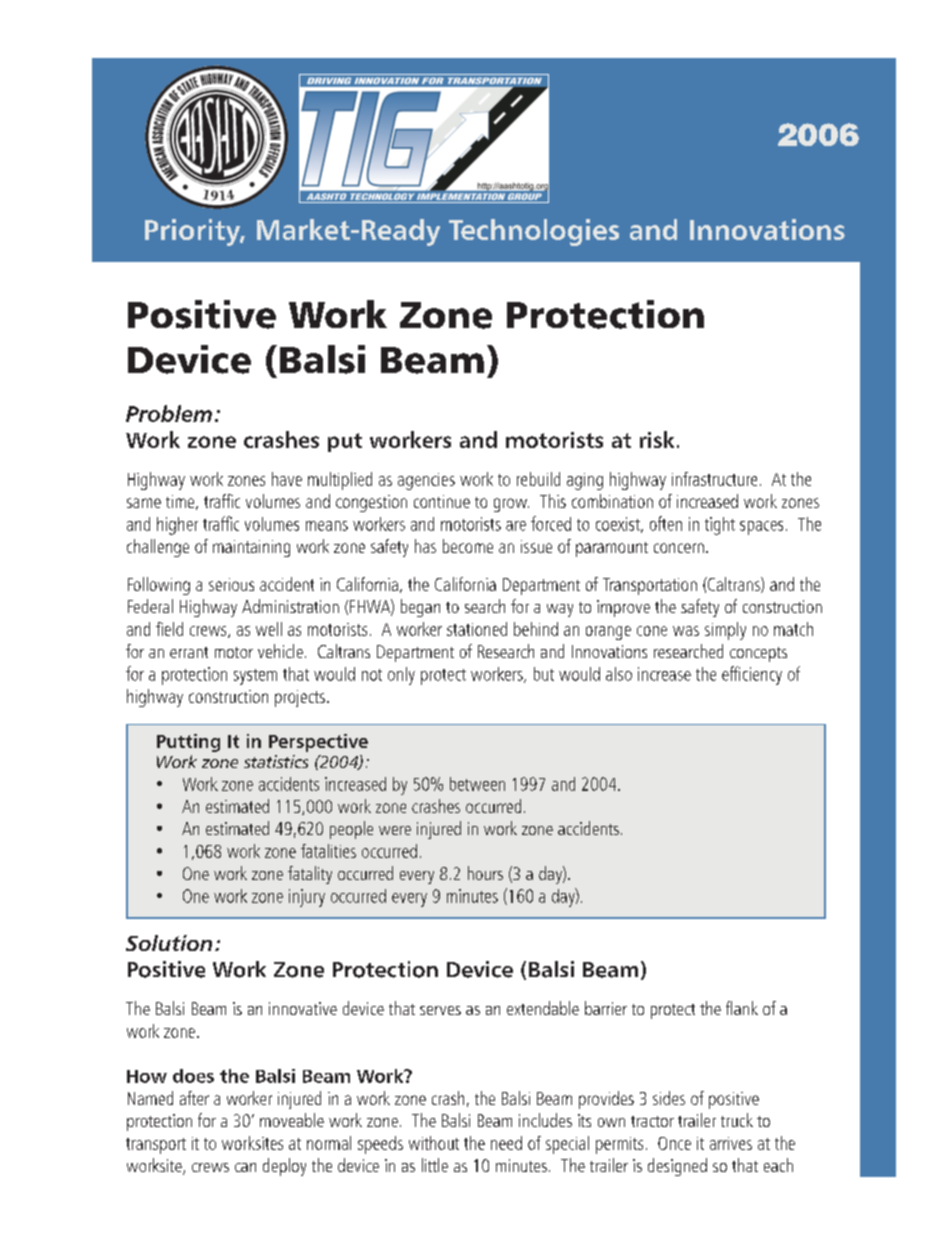 This screenshot has width=952, height=1233. What do you see at coordinates (657, 439) in the screenshot?
I see `risk` at bounding box center [657, 439].
